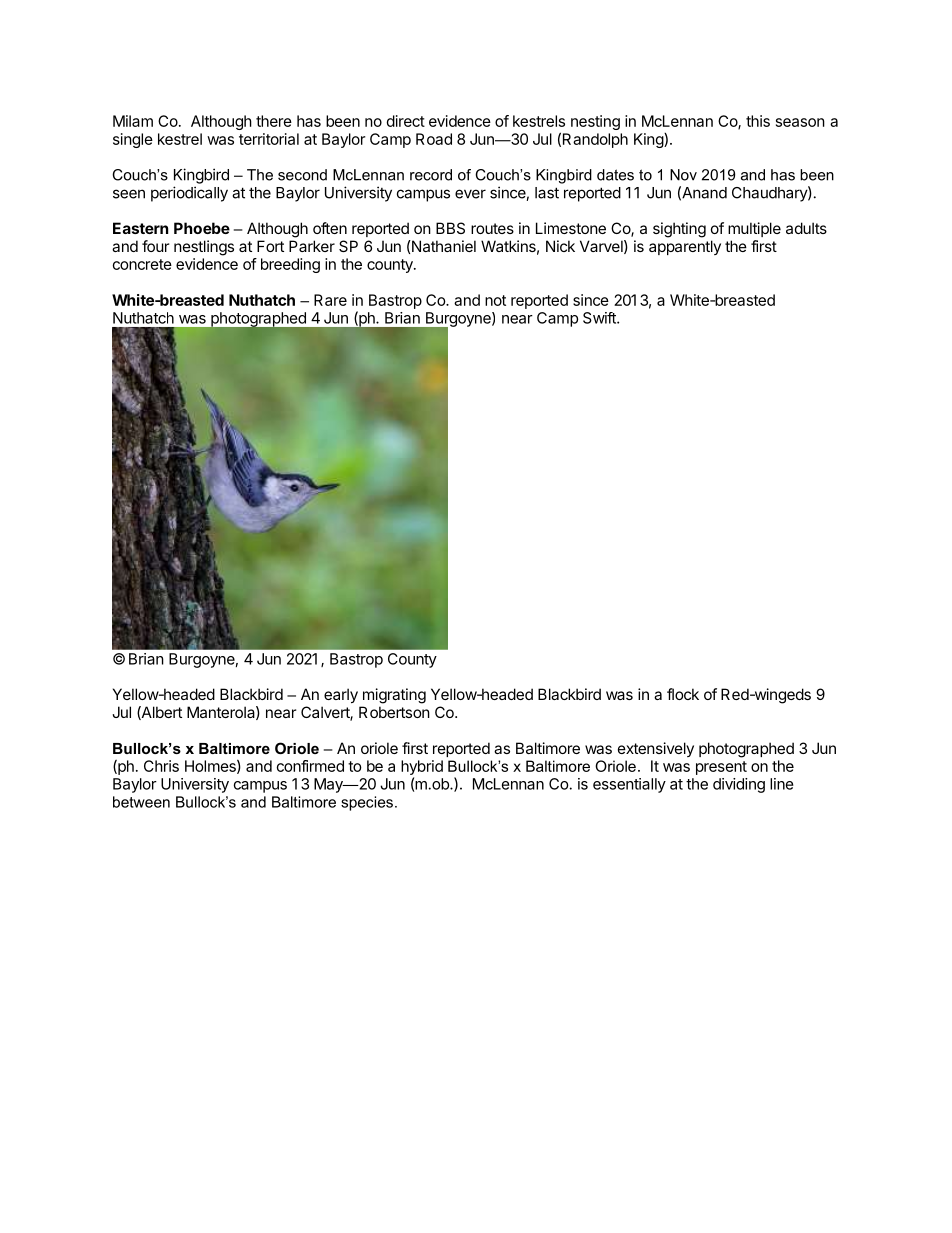 Image resolution: width=952 pixels, height=1233 pixels. I want to click on Swift, so click(600, 318).
